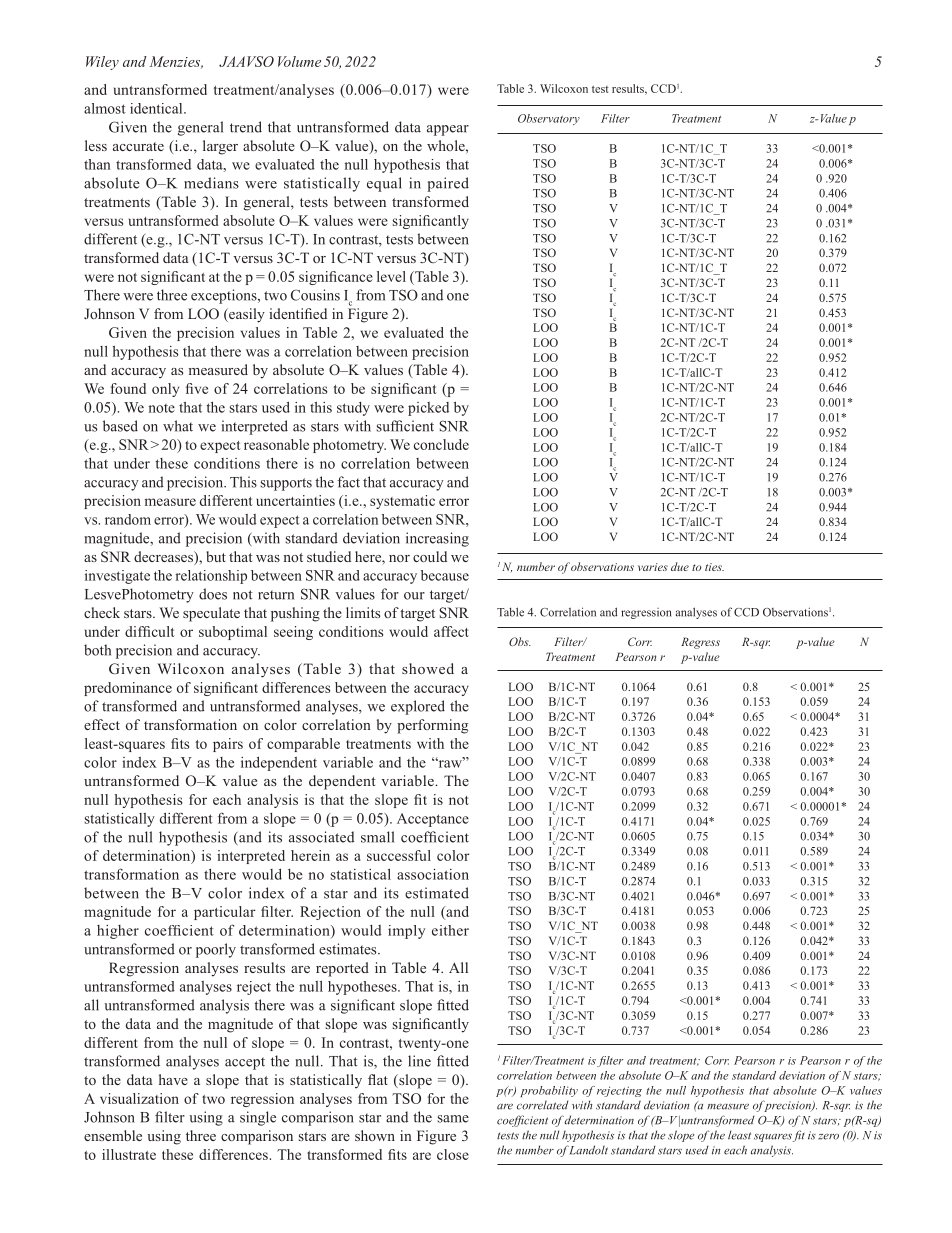 This screenshot has width=952, height=1233. What do you see at coordinates (549, 119) in the screenshot?
I see `Observatory` at bounding box center [549, 119].
